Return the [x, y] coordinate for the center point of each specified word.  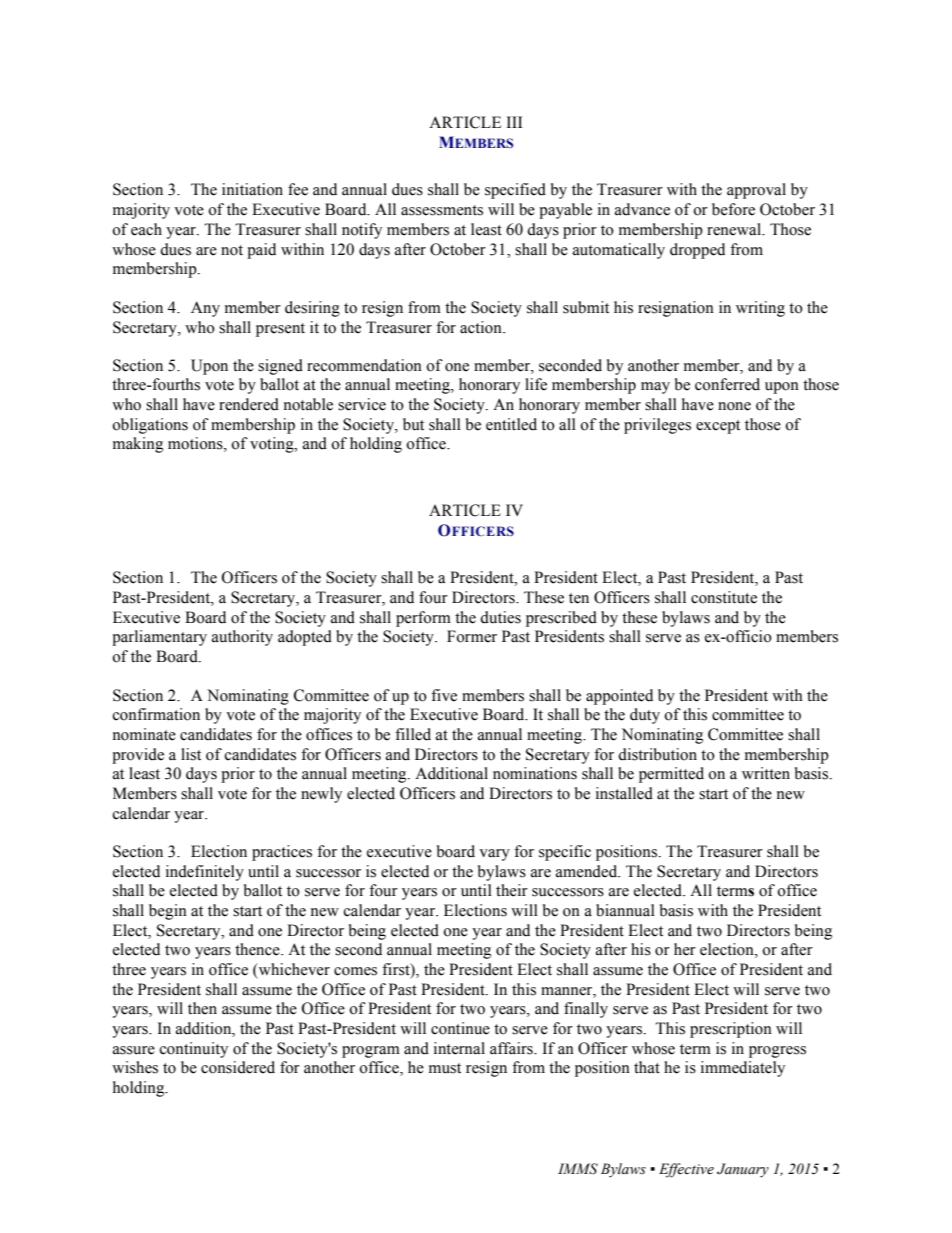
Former [472, 636]
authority [242, 638]
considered [238, 1067]
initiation [252, 189]
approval [756, 191]
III [514, 122]
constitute [724, 597]
